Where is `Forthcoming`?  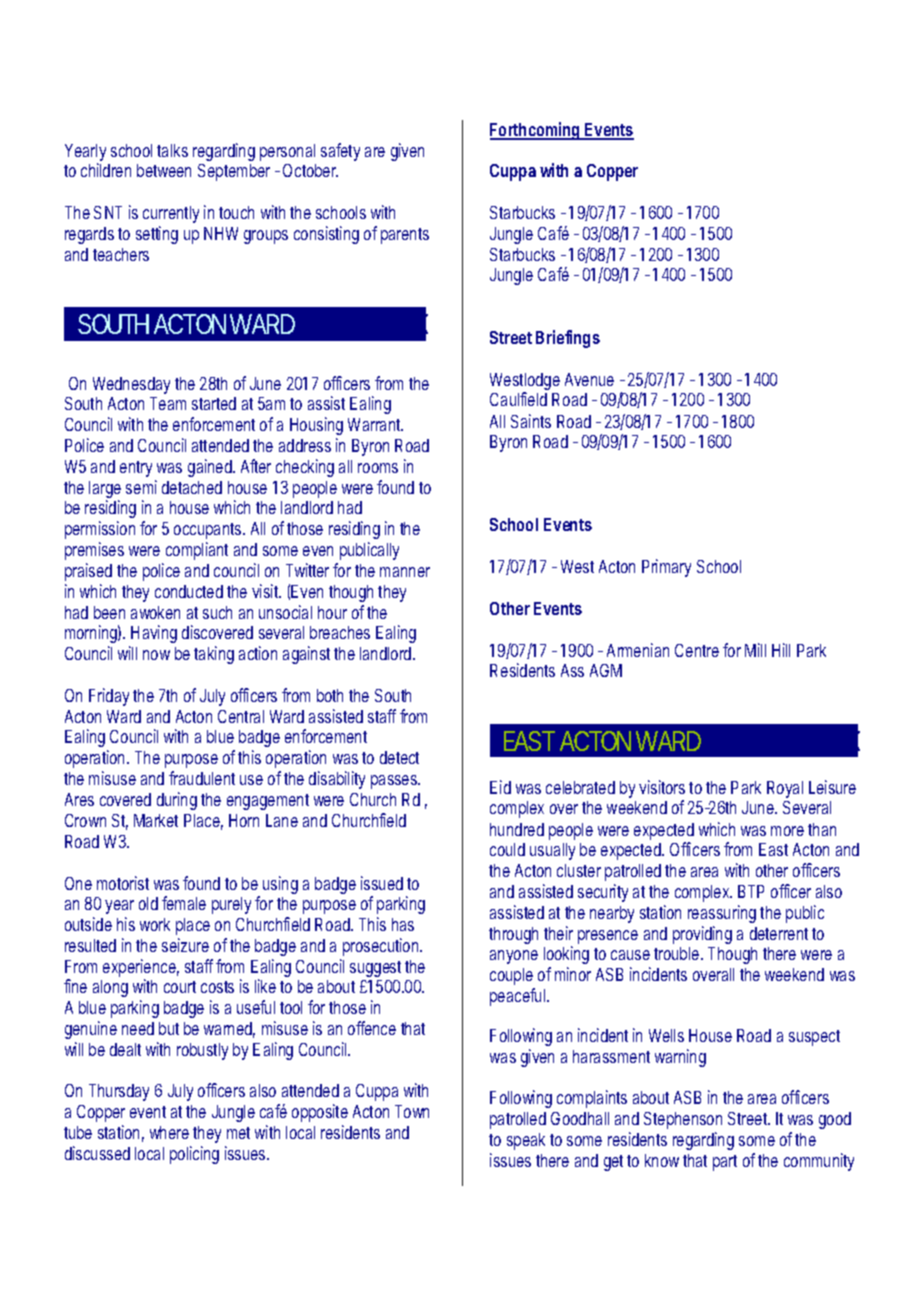
Forthcoming is located at coordinates (537, 131).
